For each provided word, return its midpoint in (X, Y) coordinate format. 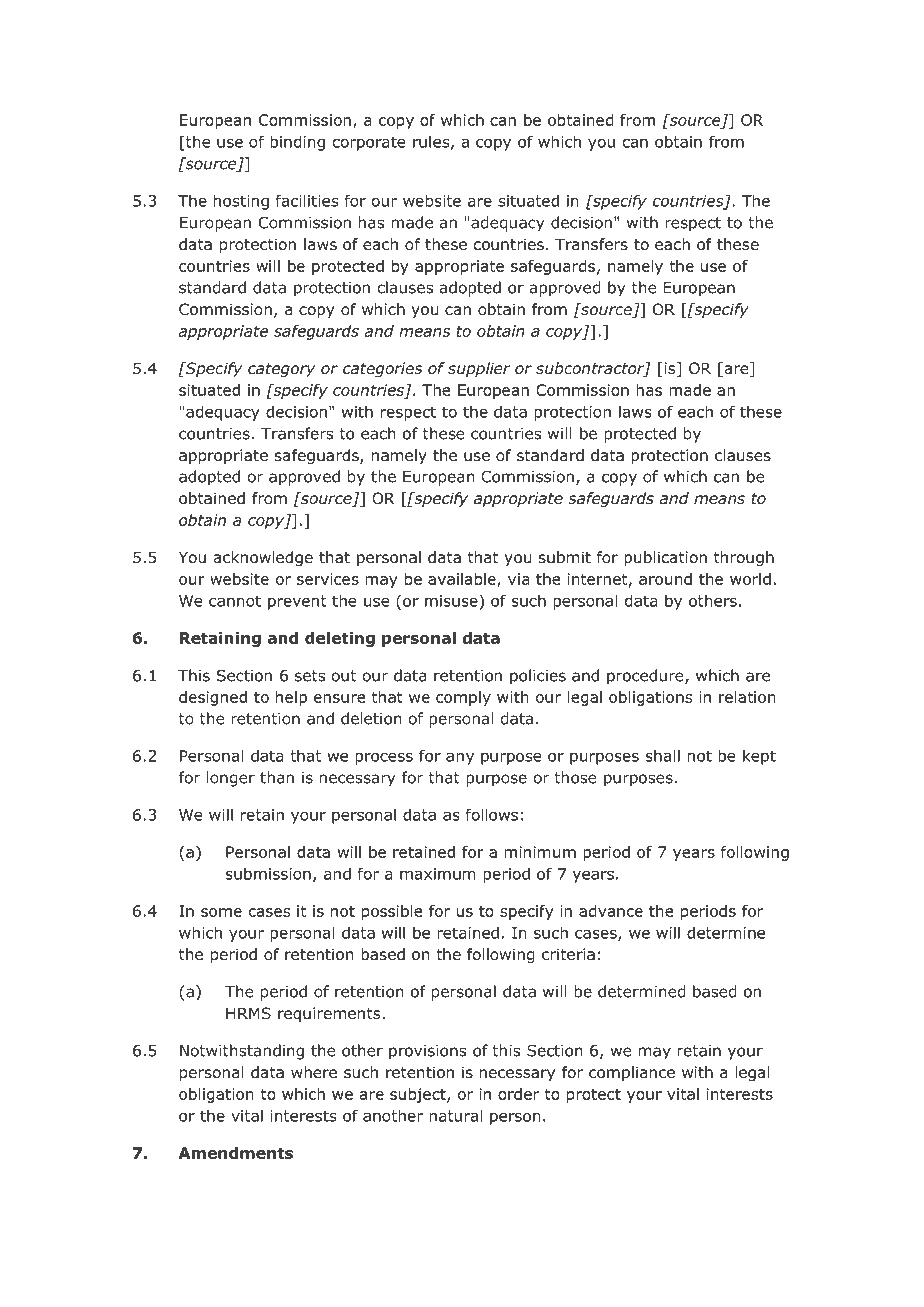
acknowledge (263, 558)
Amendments (236, 1153)
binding (297, 143)
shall (663, 755)
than (277, 777)
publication (665, 558)
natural (455, 1115)
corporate (369, 143)
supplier (479, 369)
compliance (632, 1073)
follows (491, 814)
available (463, 580)
